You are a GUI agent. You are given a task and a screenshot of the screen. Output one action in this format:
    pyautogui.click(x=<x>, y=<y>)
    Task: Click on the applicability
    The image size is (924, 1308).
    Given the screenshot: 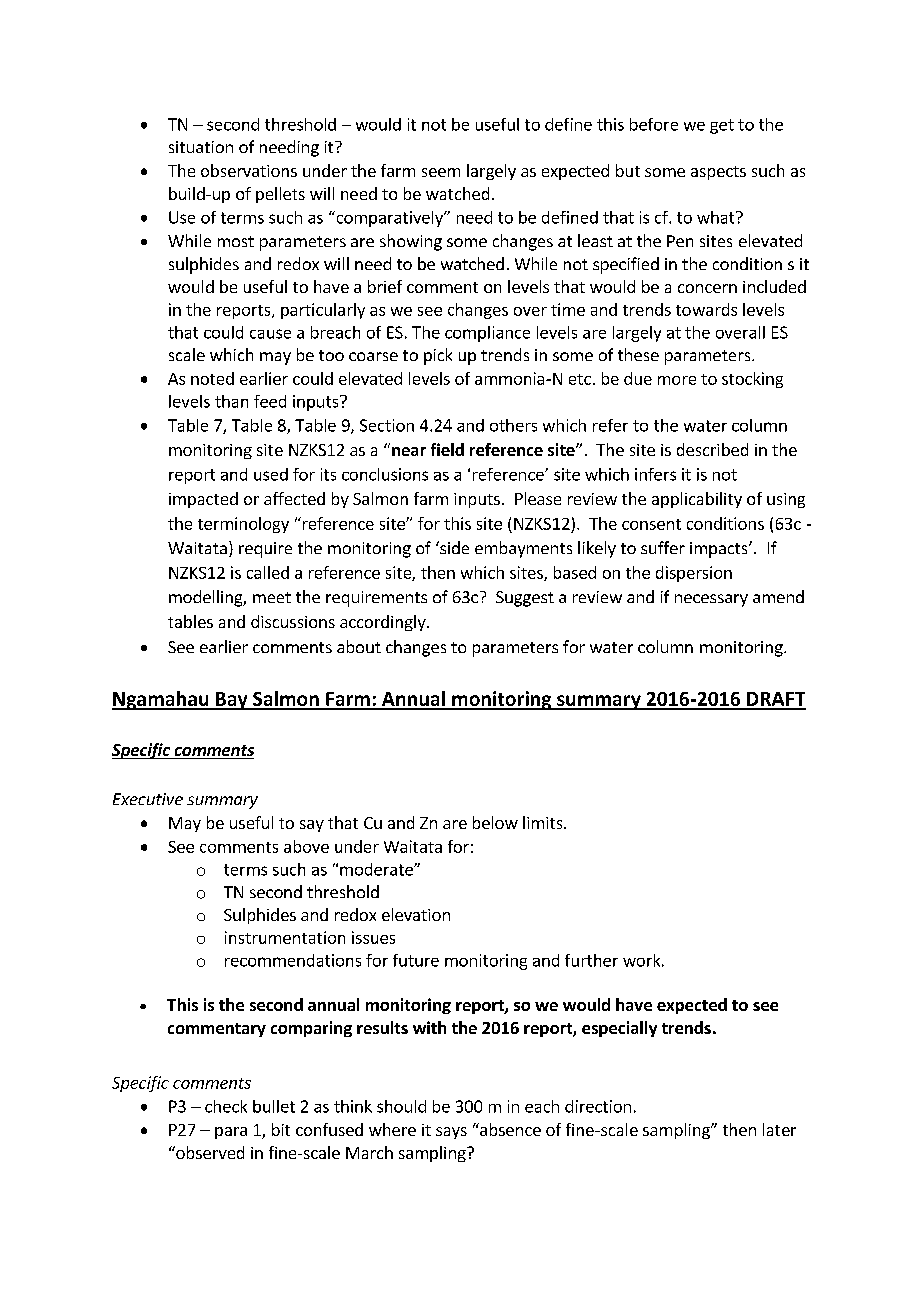 What is the action you would take?
    pyautogui.click(x=697, y=500)
